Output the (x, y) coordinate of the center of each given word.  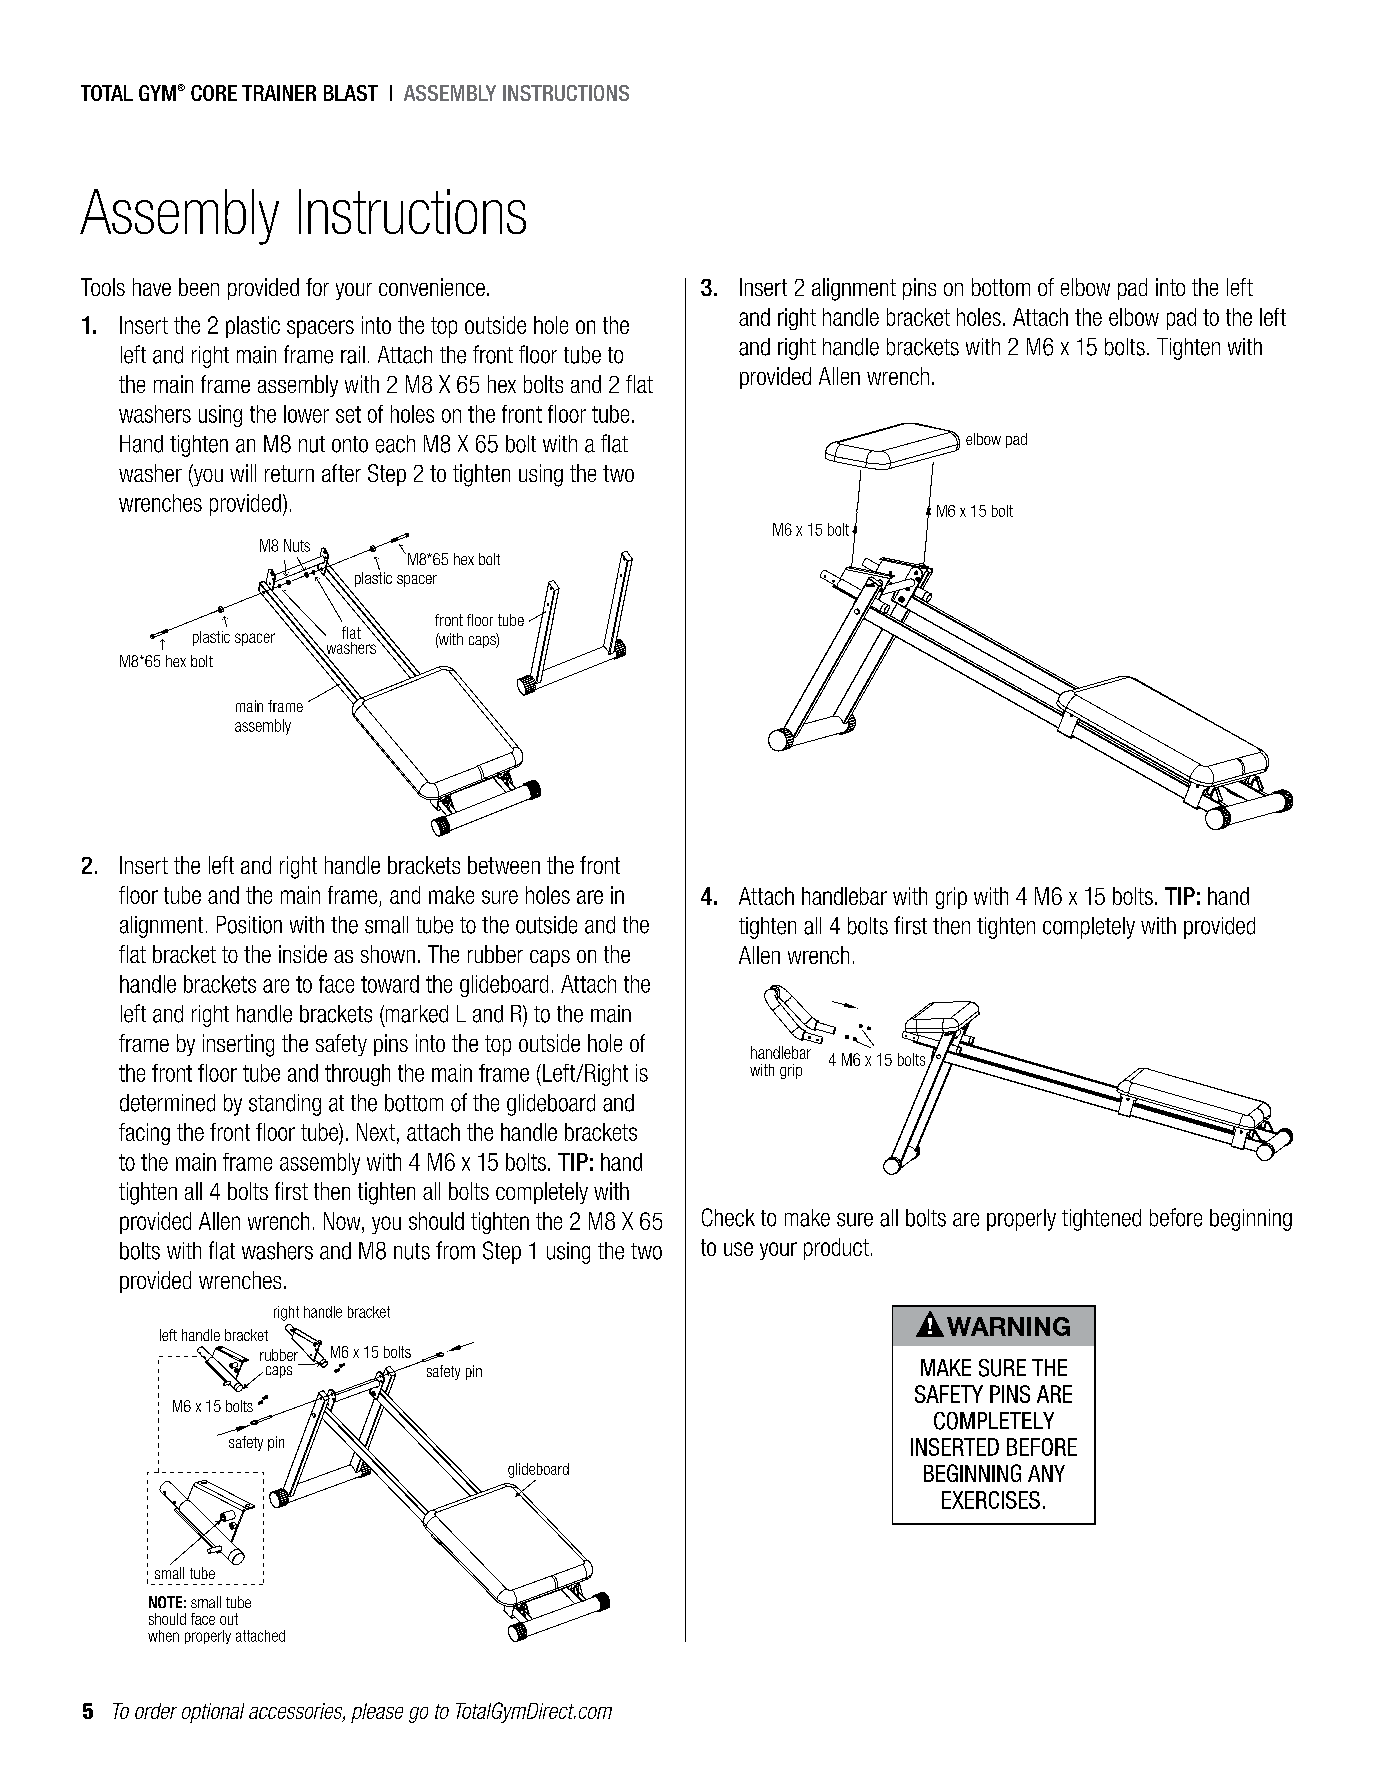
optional (213, 1713)
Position (249, 925)
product (836, 1249)
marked (415, 1015)
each (395, 444)
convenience (432, 287)
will (243, 473)
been (199, 287)
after (341, 473)
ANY (1046, 1473)
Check (728, 1217)
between (504, 865)
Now (343, 1221)
